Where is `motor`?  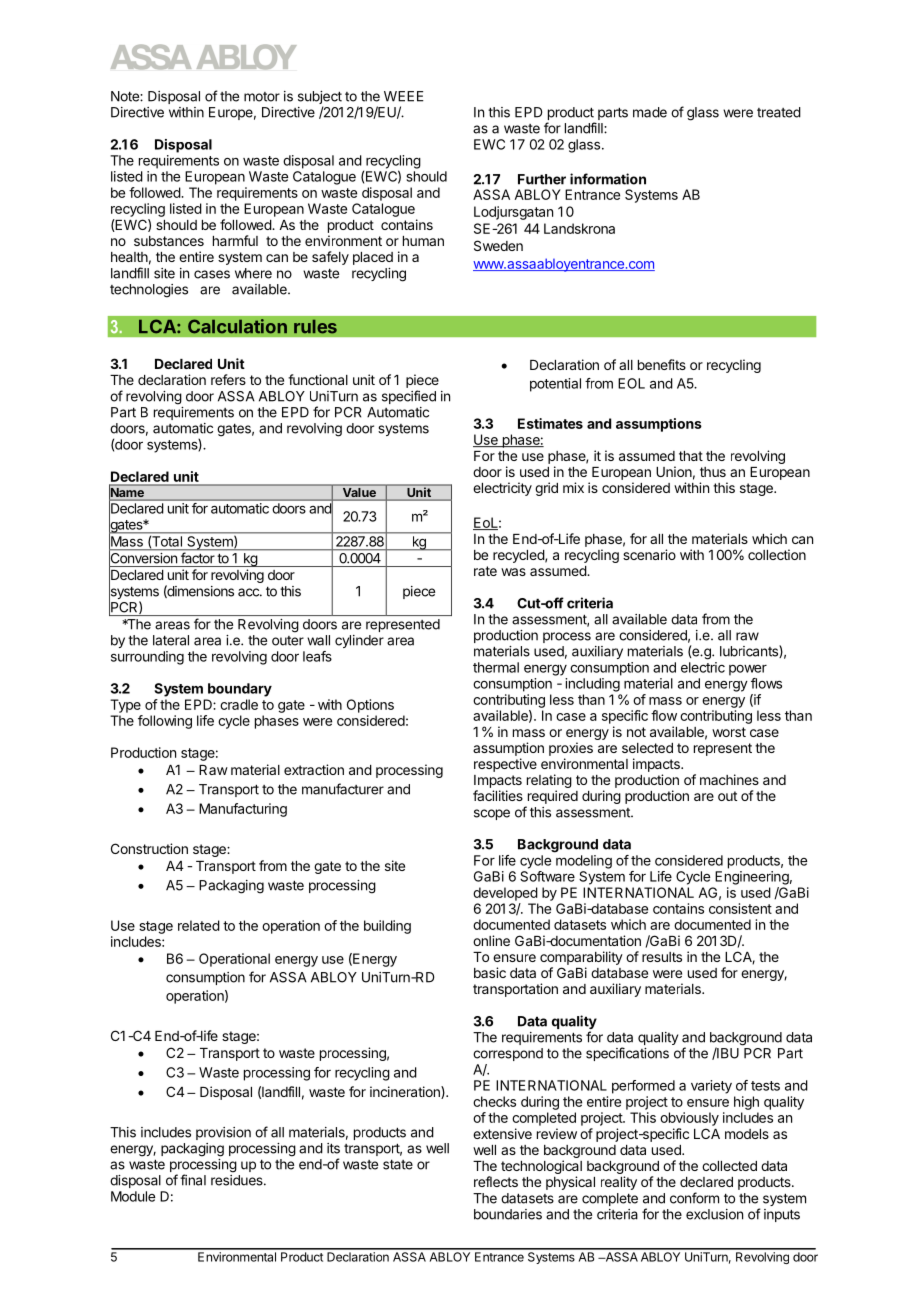 motor is located at coordinates (262, 97).
